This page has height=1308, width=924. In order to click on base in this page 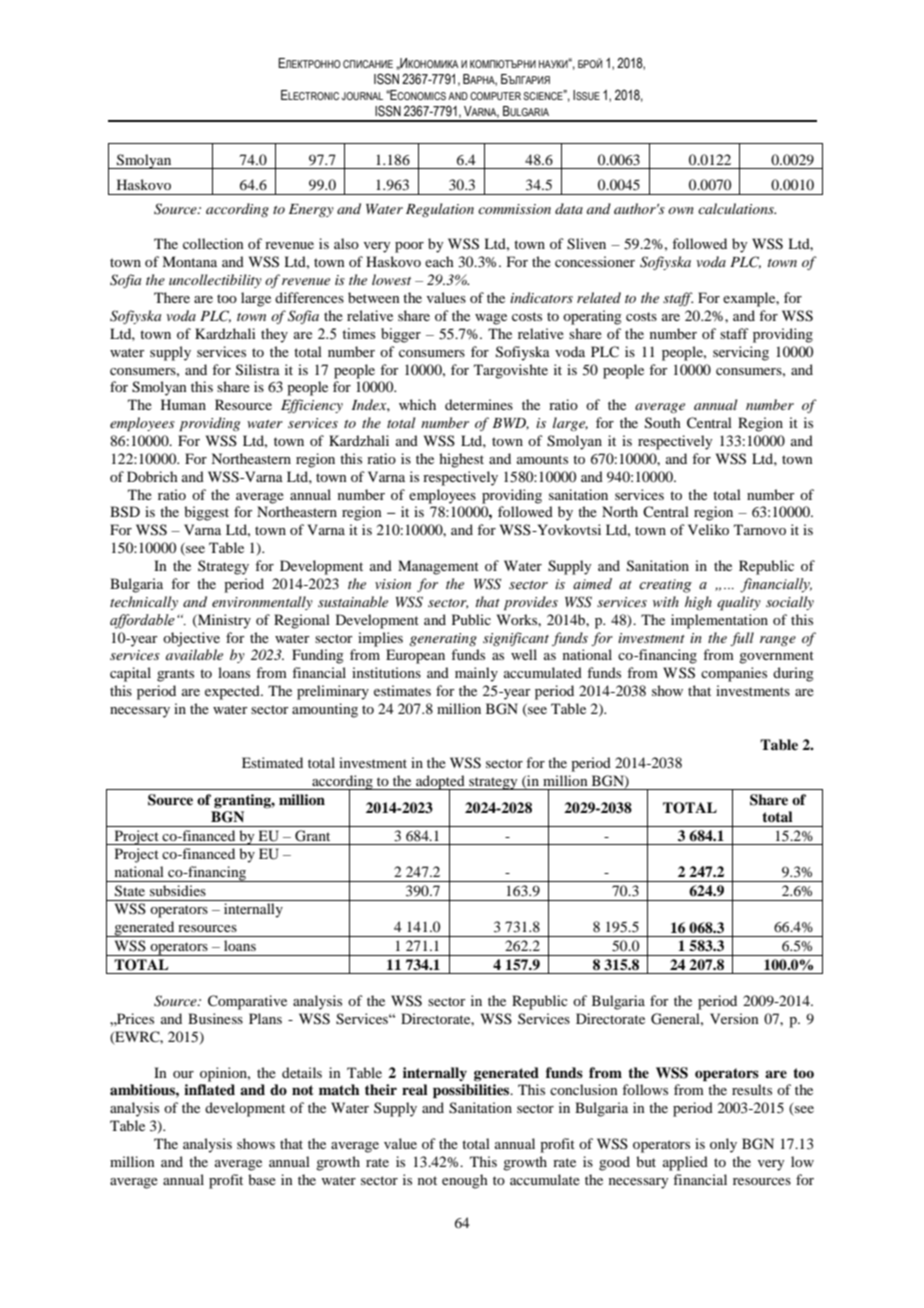, I will do `click(262, 1179)`.
